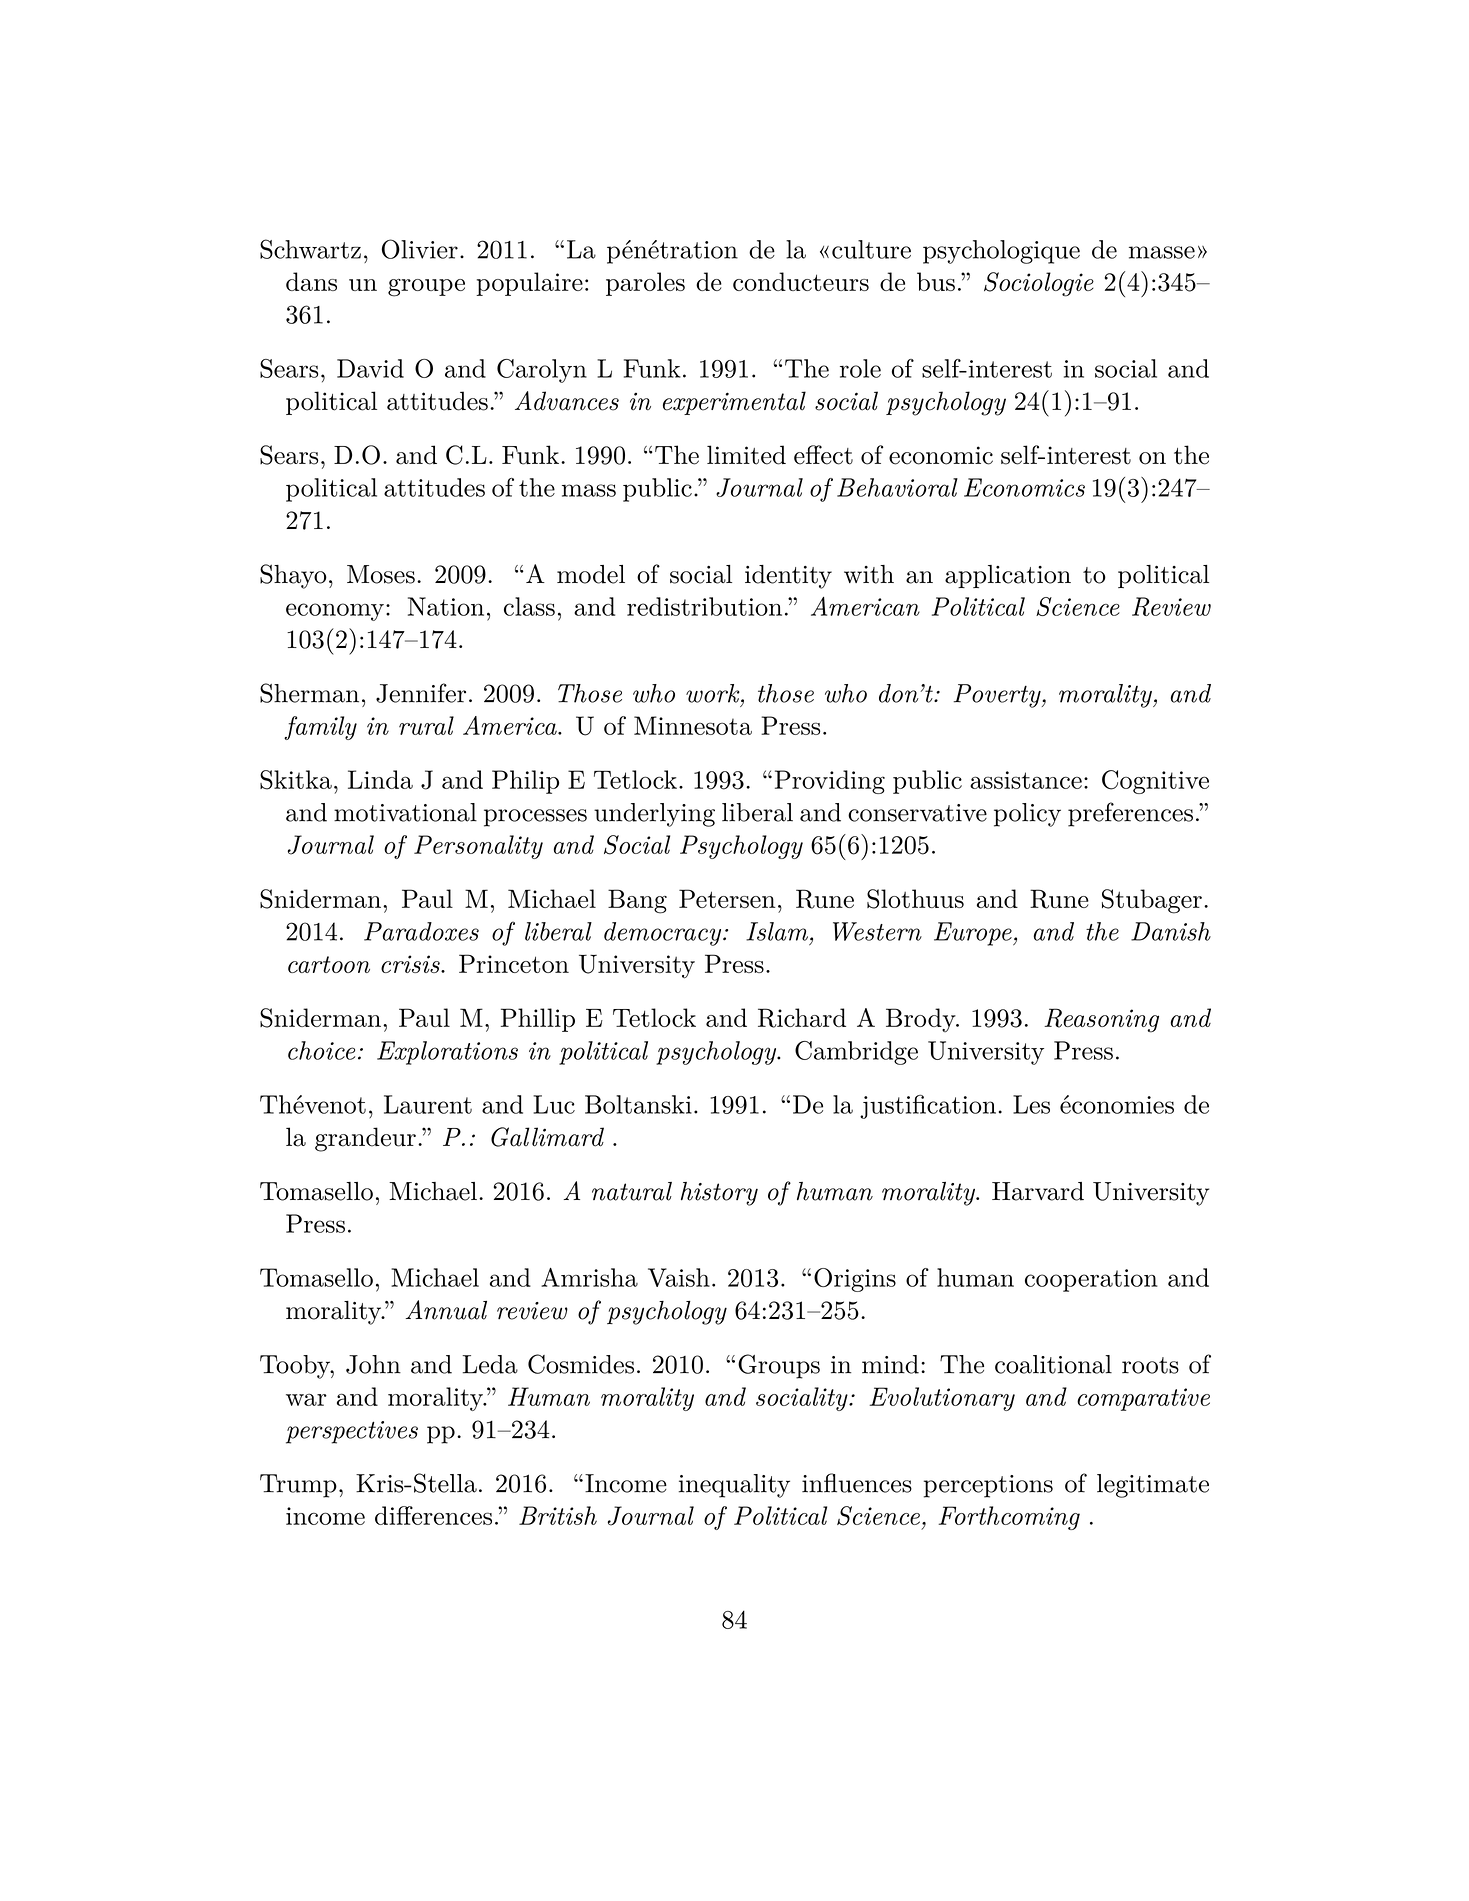  Describe the element at coordinates (428, 1104) in the image. I see `Laurent` at that location.
